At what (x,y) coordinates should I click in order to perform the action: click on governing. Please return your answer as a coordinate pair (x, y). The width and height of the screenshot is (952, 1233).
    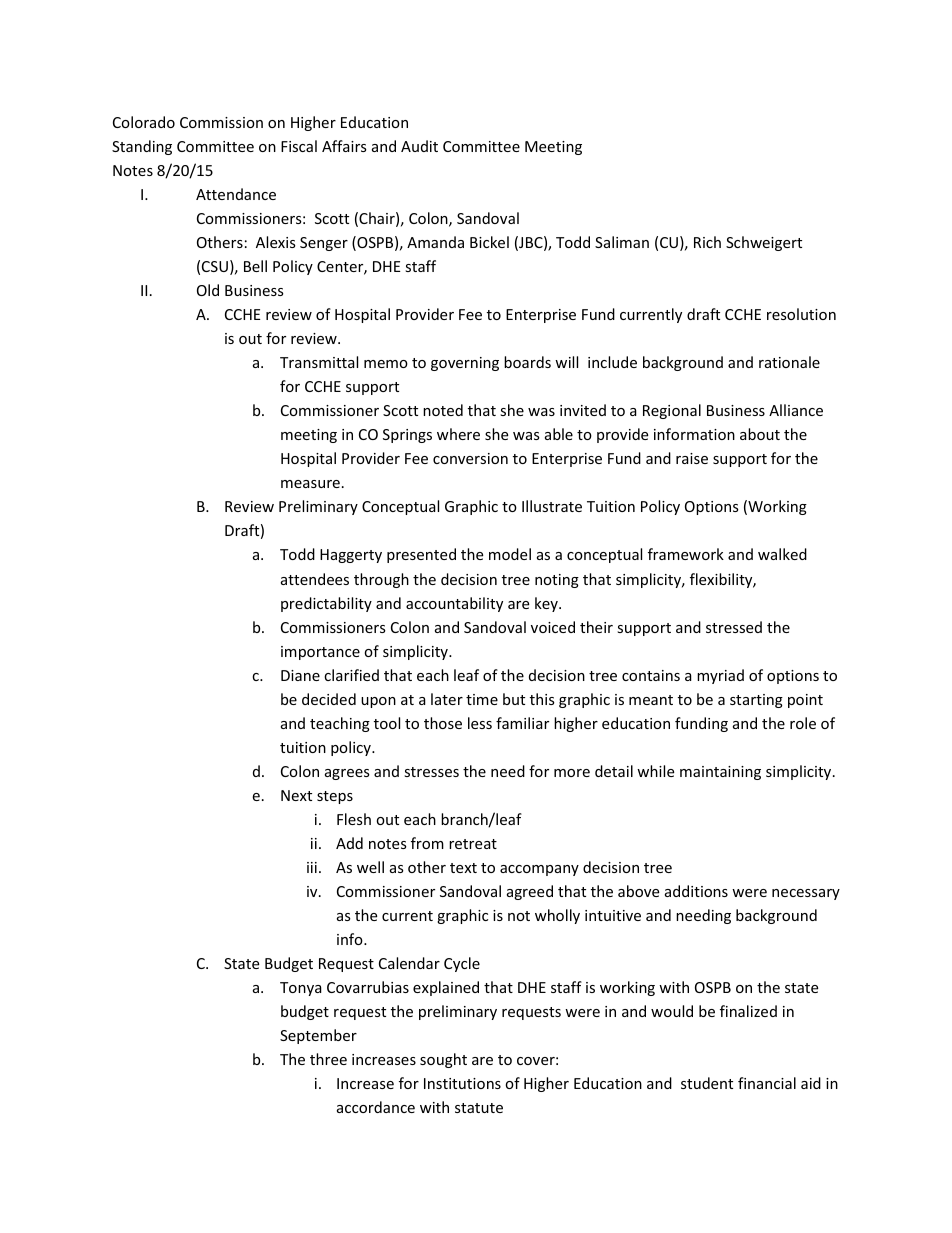
    Looking at the image, I should click on (465, 364).
